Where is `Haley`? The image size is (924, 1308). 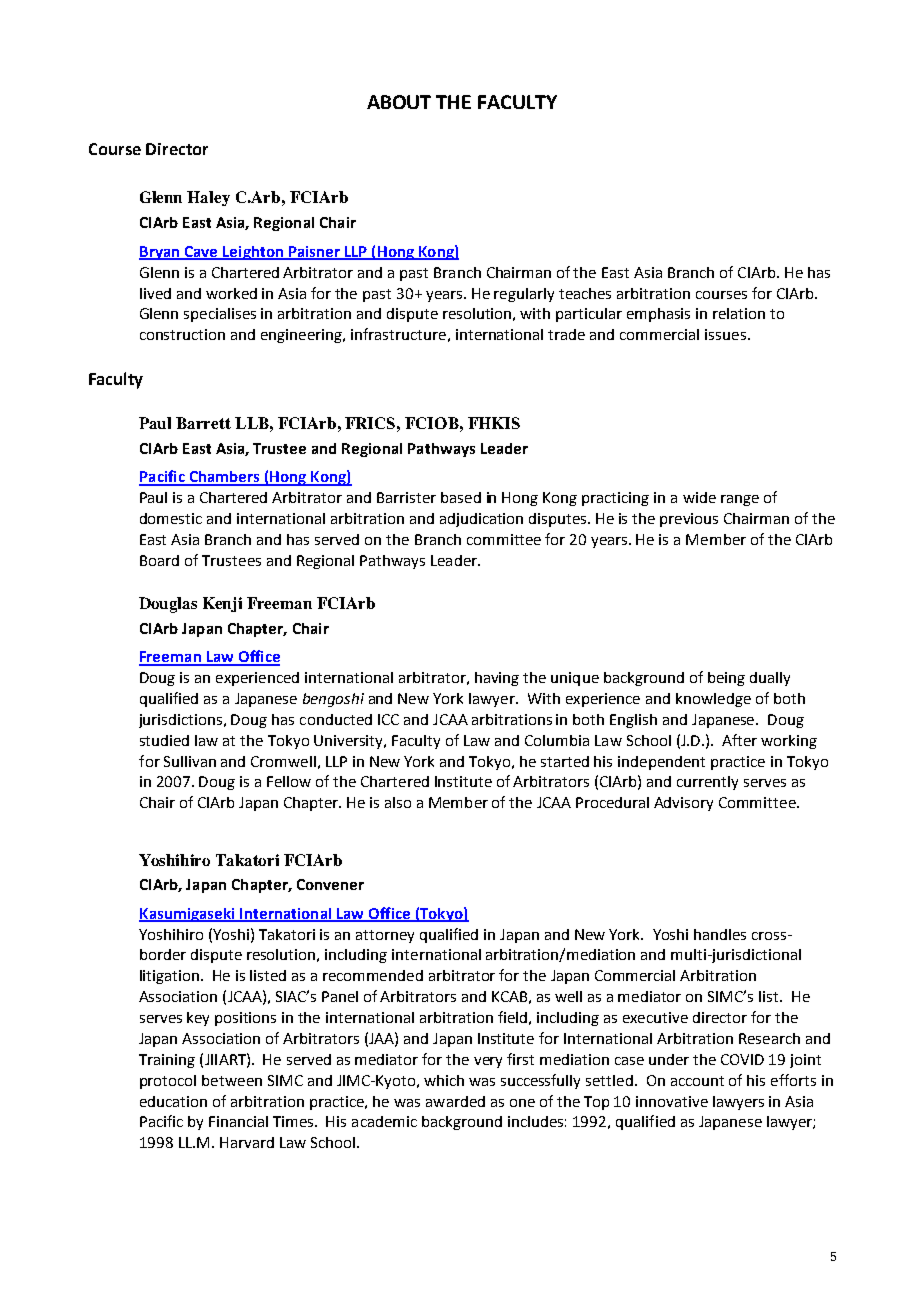
Haley is located at coordinates (208, 198).
